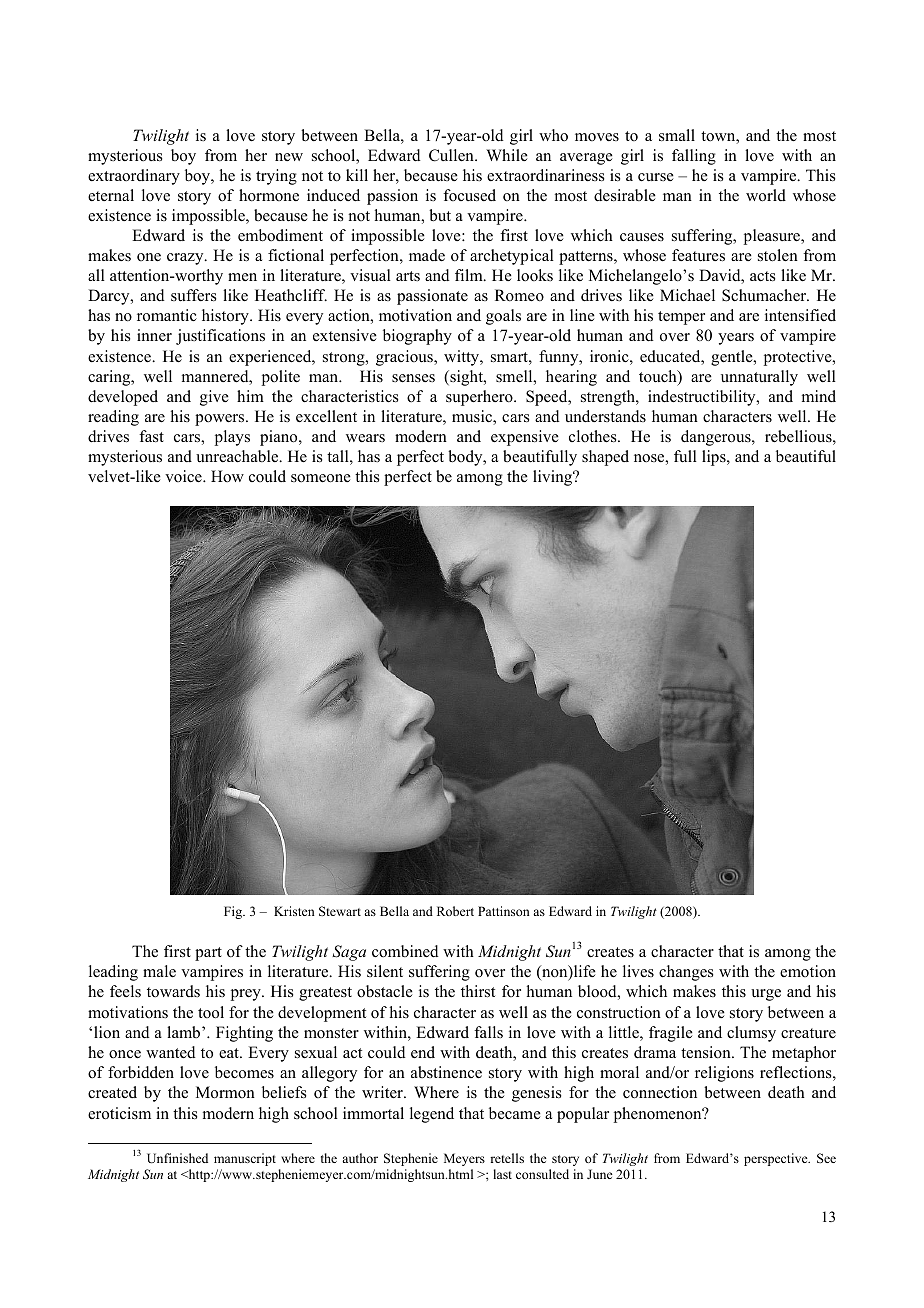 This document has height=1308, width=924. Describe the element at coordinates (177, 1158) in the document. I see `Unfinished` at that location.
